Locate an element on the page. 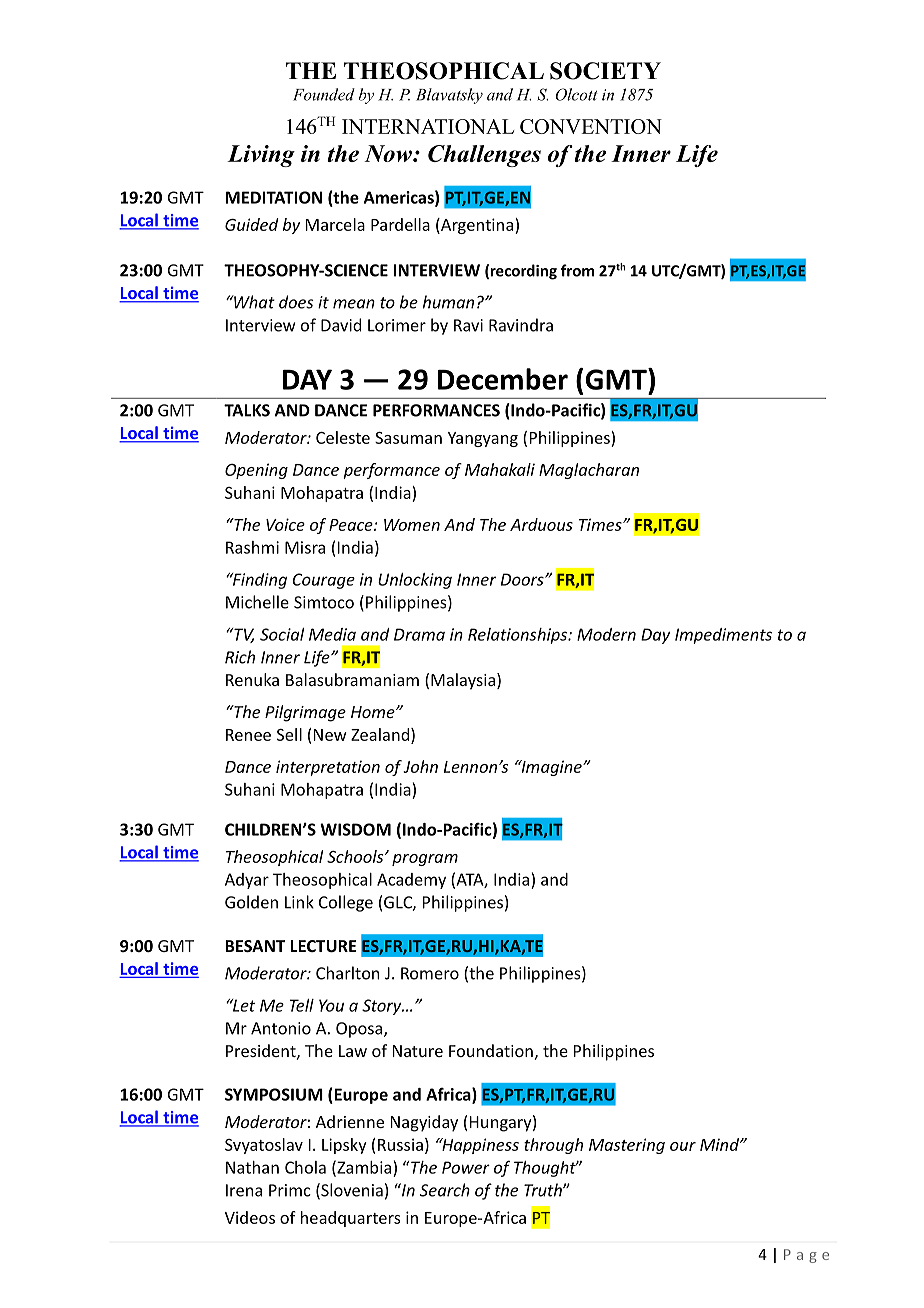 The image size is (924, 1308). Impediments is located at coordinates (723, 636).
